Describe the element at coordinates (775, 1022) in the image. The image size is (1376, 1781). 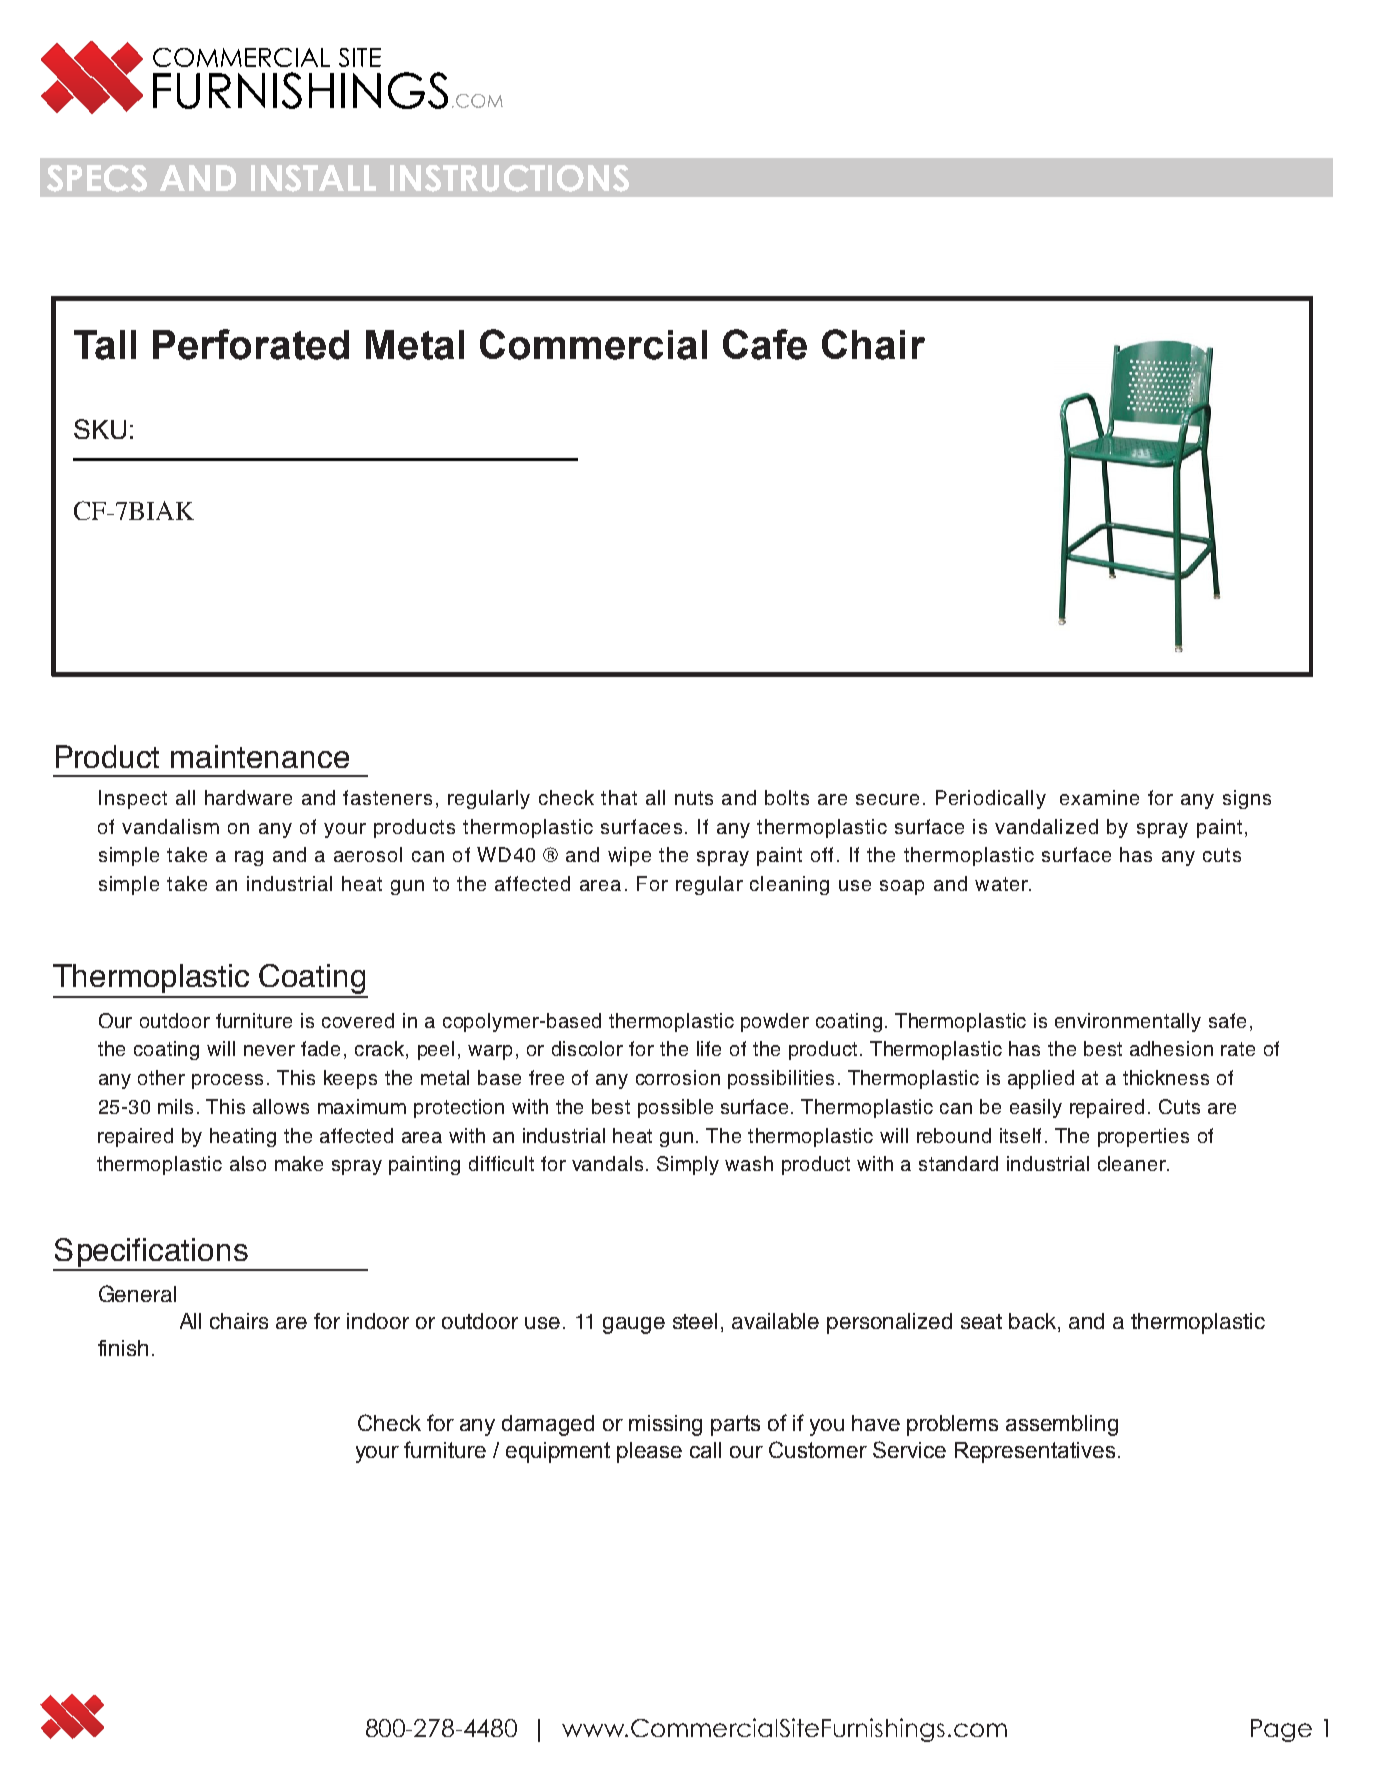
I see `powder` at that location.
